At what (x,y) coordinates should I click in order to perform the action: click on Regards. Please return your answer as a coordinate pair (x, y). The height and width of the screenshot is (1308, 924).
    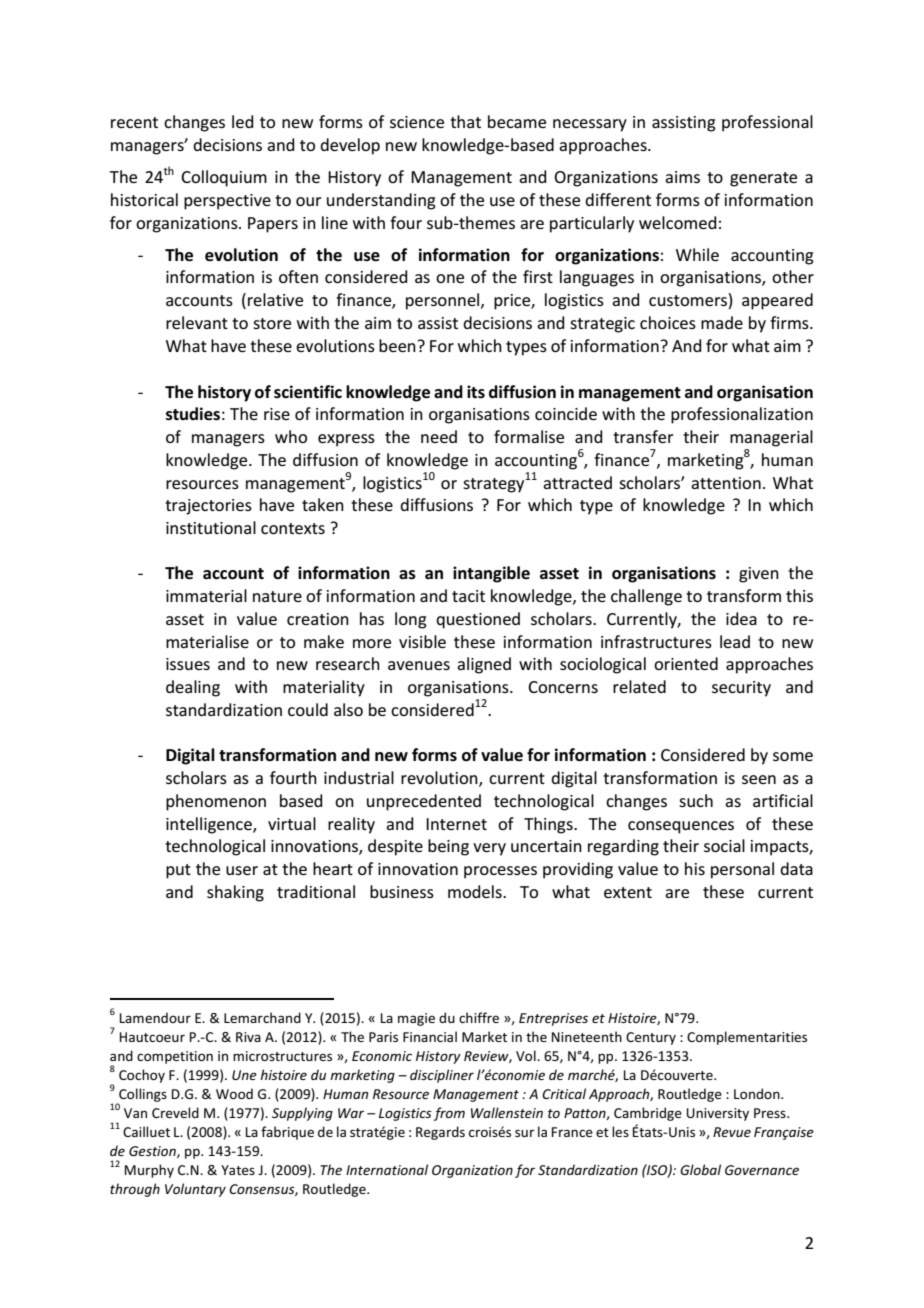
    Looking at the image, I should click on (440, 1133).
